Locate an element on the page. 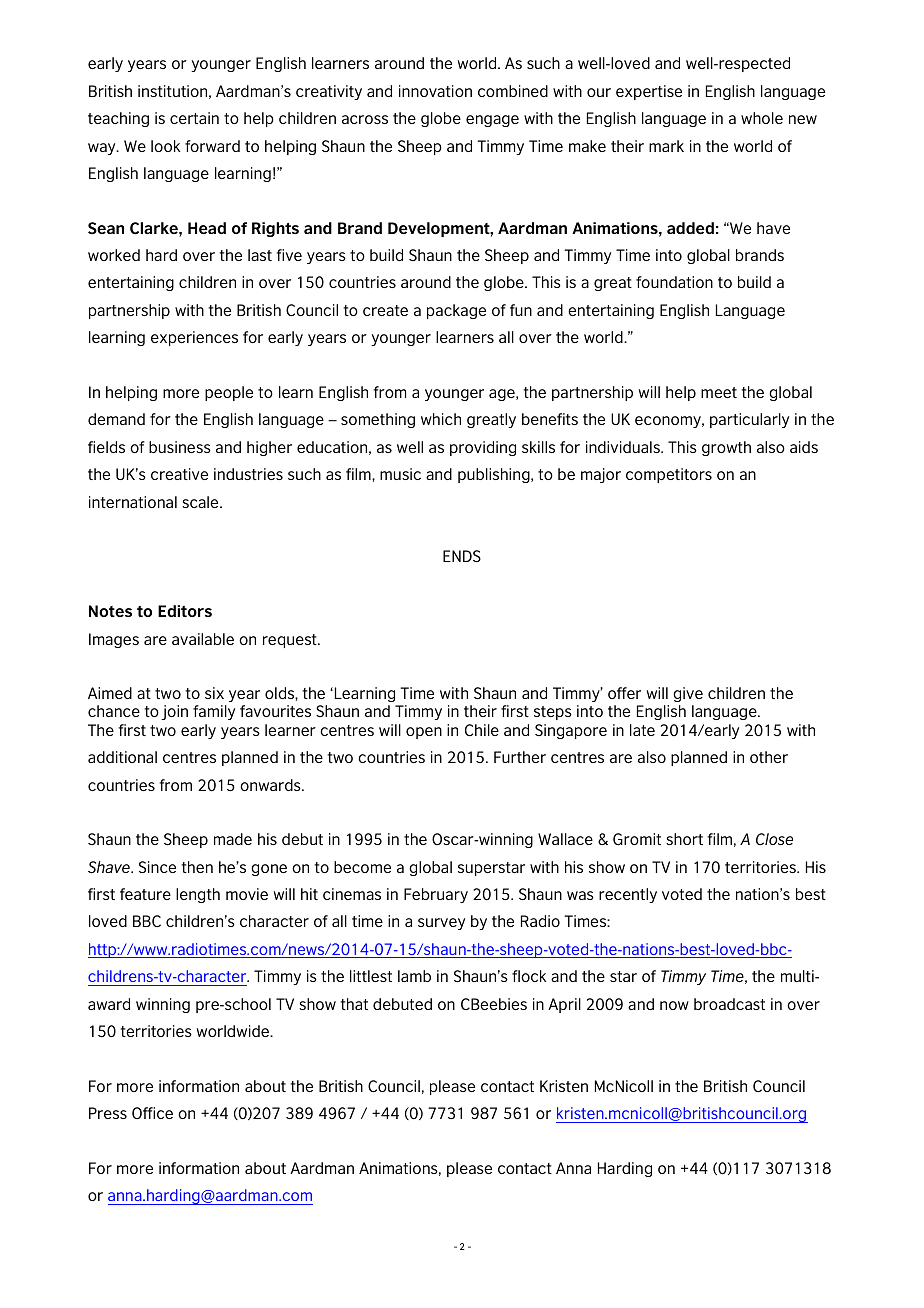 This document has height=1308, width=924. that is located at coordinates (354, 1004).
